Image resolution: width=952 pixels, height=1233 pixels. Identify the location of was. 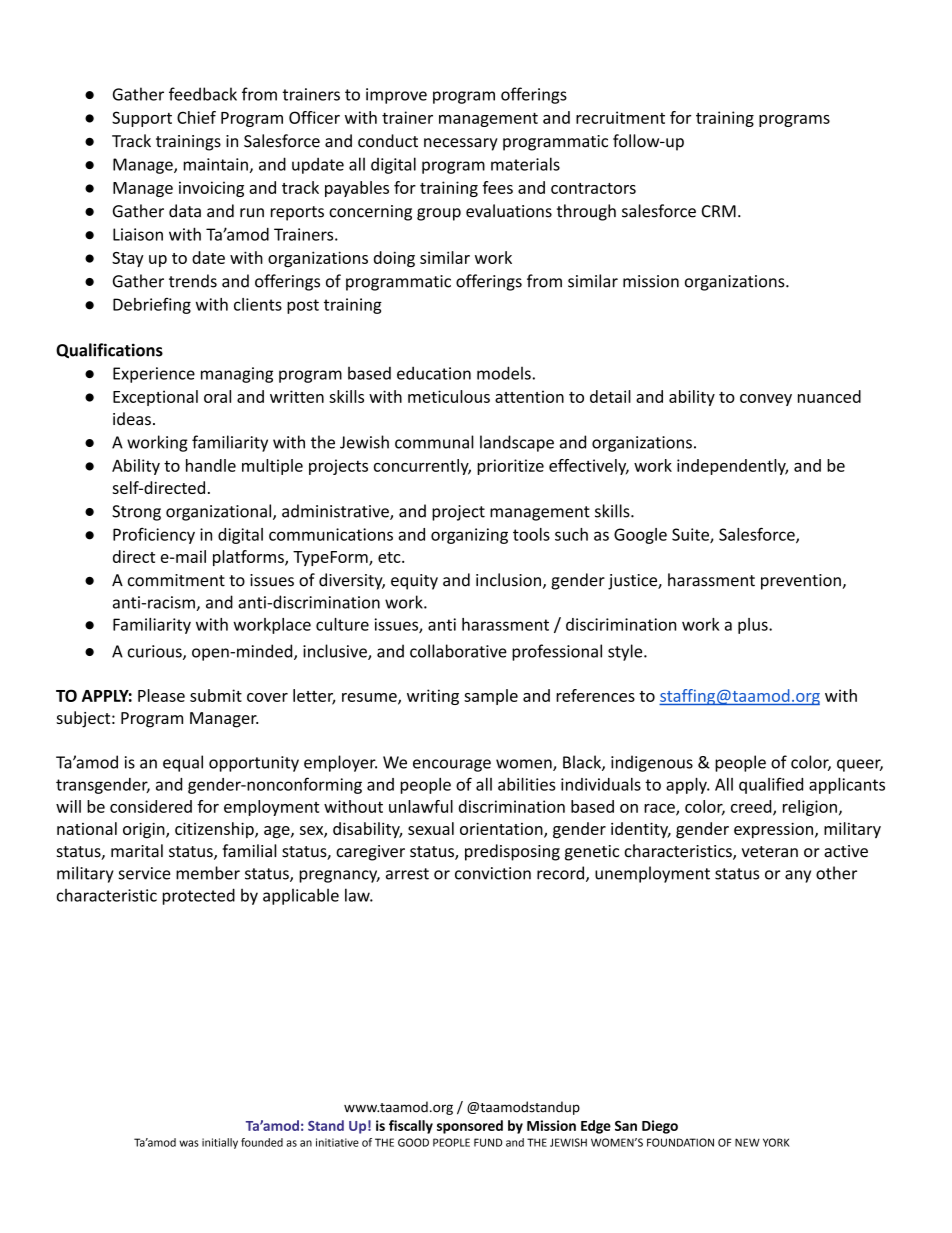
(189, 1143).
